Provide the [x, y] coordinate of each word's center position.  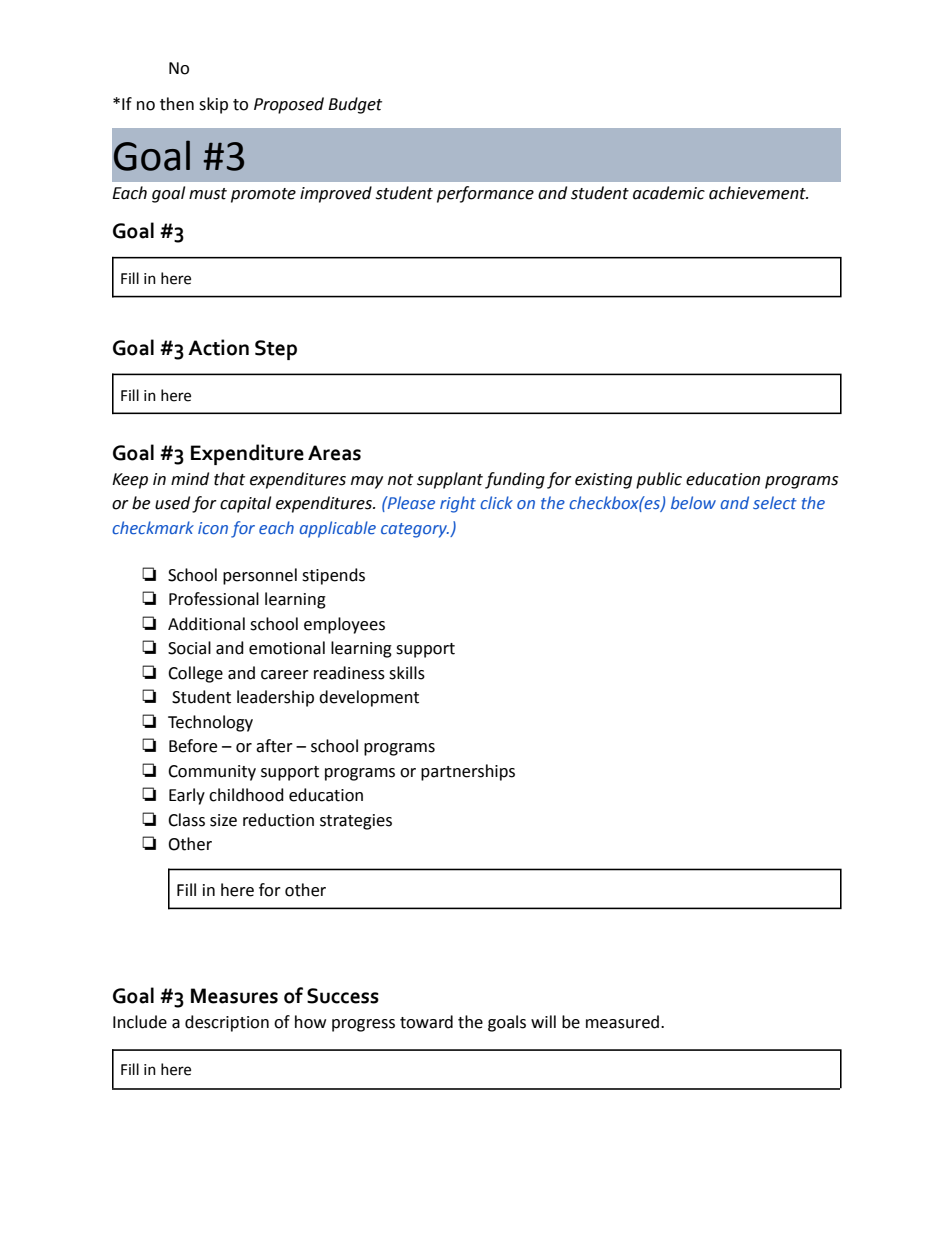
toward [426, 1022]
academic [669, 193]
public [659, 480]
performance [485, 194]
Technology [210, 723]
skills [407, 673]
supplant [450, 480]
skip [213, 105]
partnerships [468, 772]
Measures [234, 996]
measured [624, 1022]
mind [190, 479]
